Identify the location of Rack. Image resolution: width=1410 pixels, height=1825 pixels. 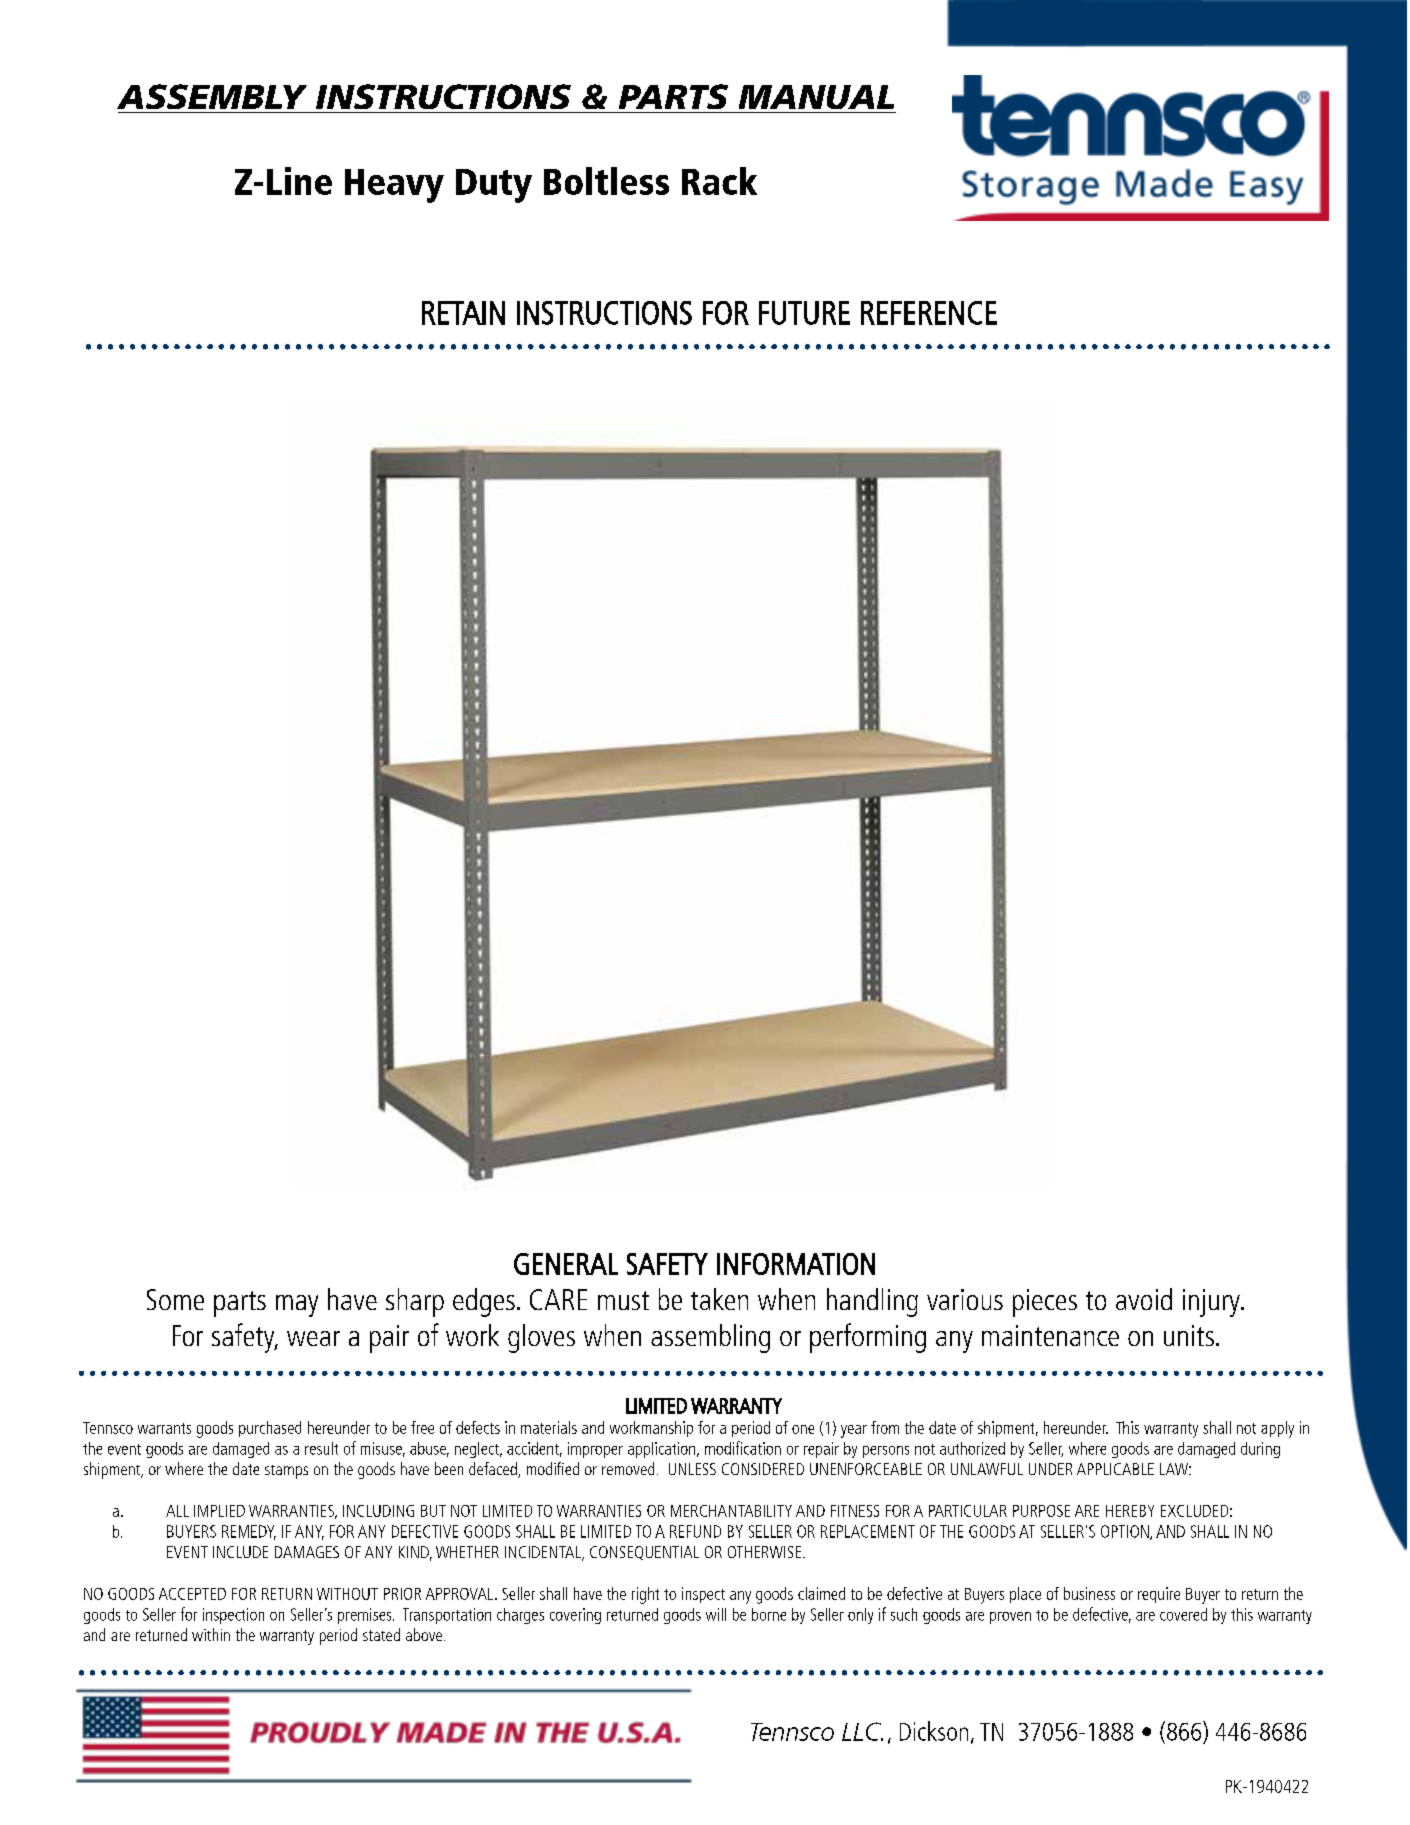
(719, 181).
